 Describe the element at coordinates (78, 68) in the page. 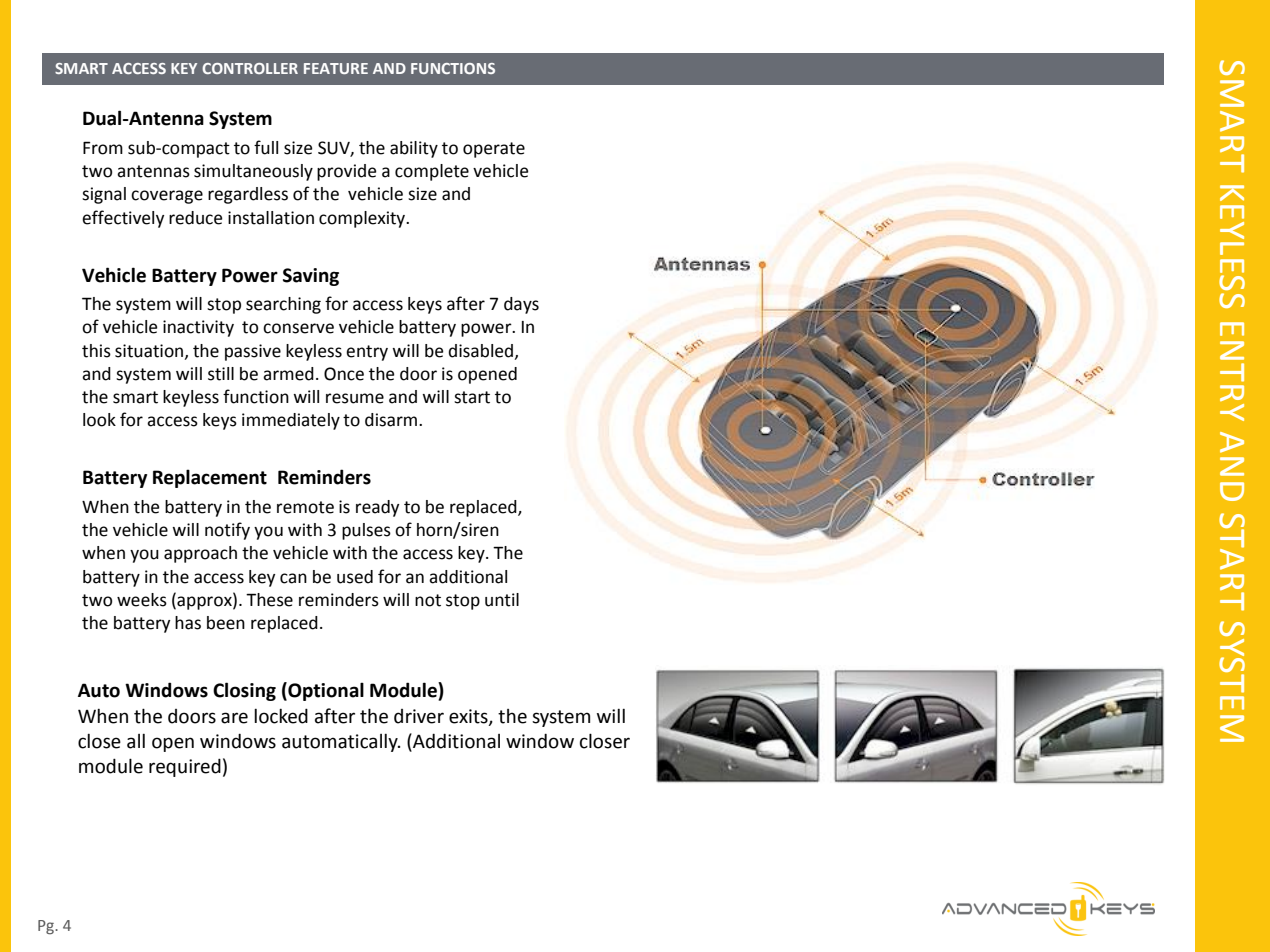

I see `About` at that location.
